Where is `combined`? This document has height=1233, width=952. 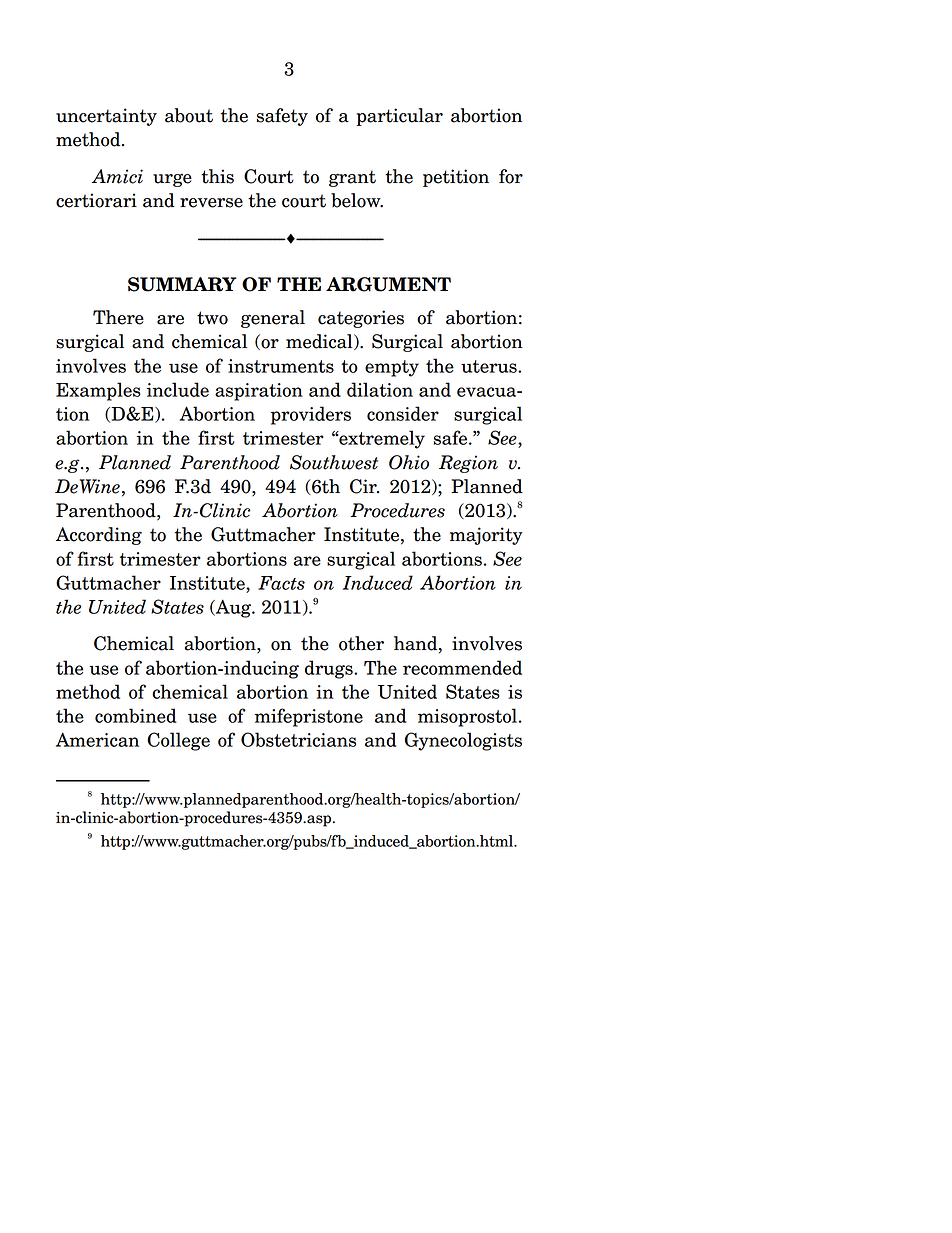
combined is located at coordinates (136, 715).
